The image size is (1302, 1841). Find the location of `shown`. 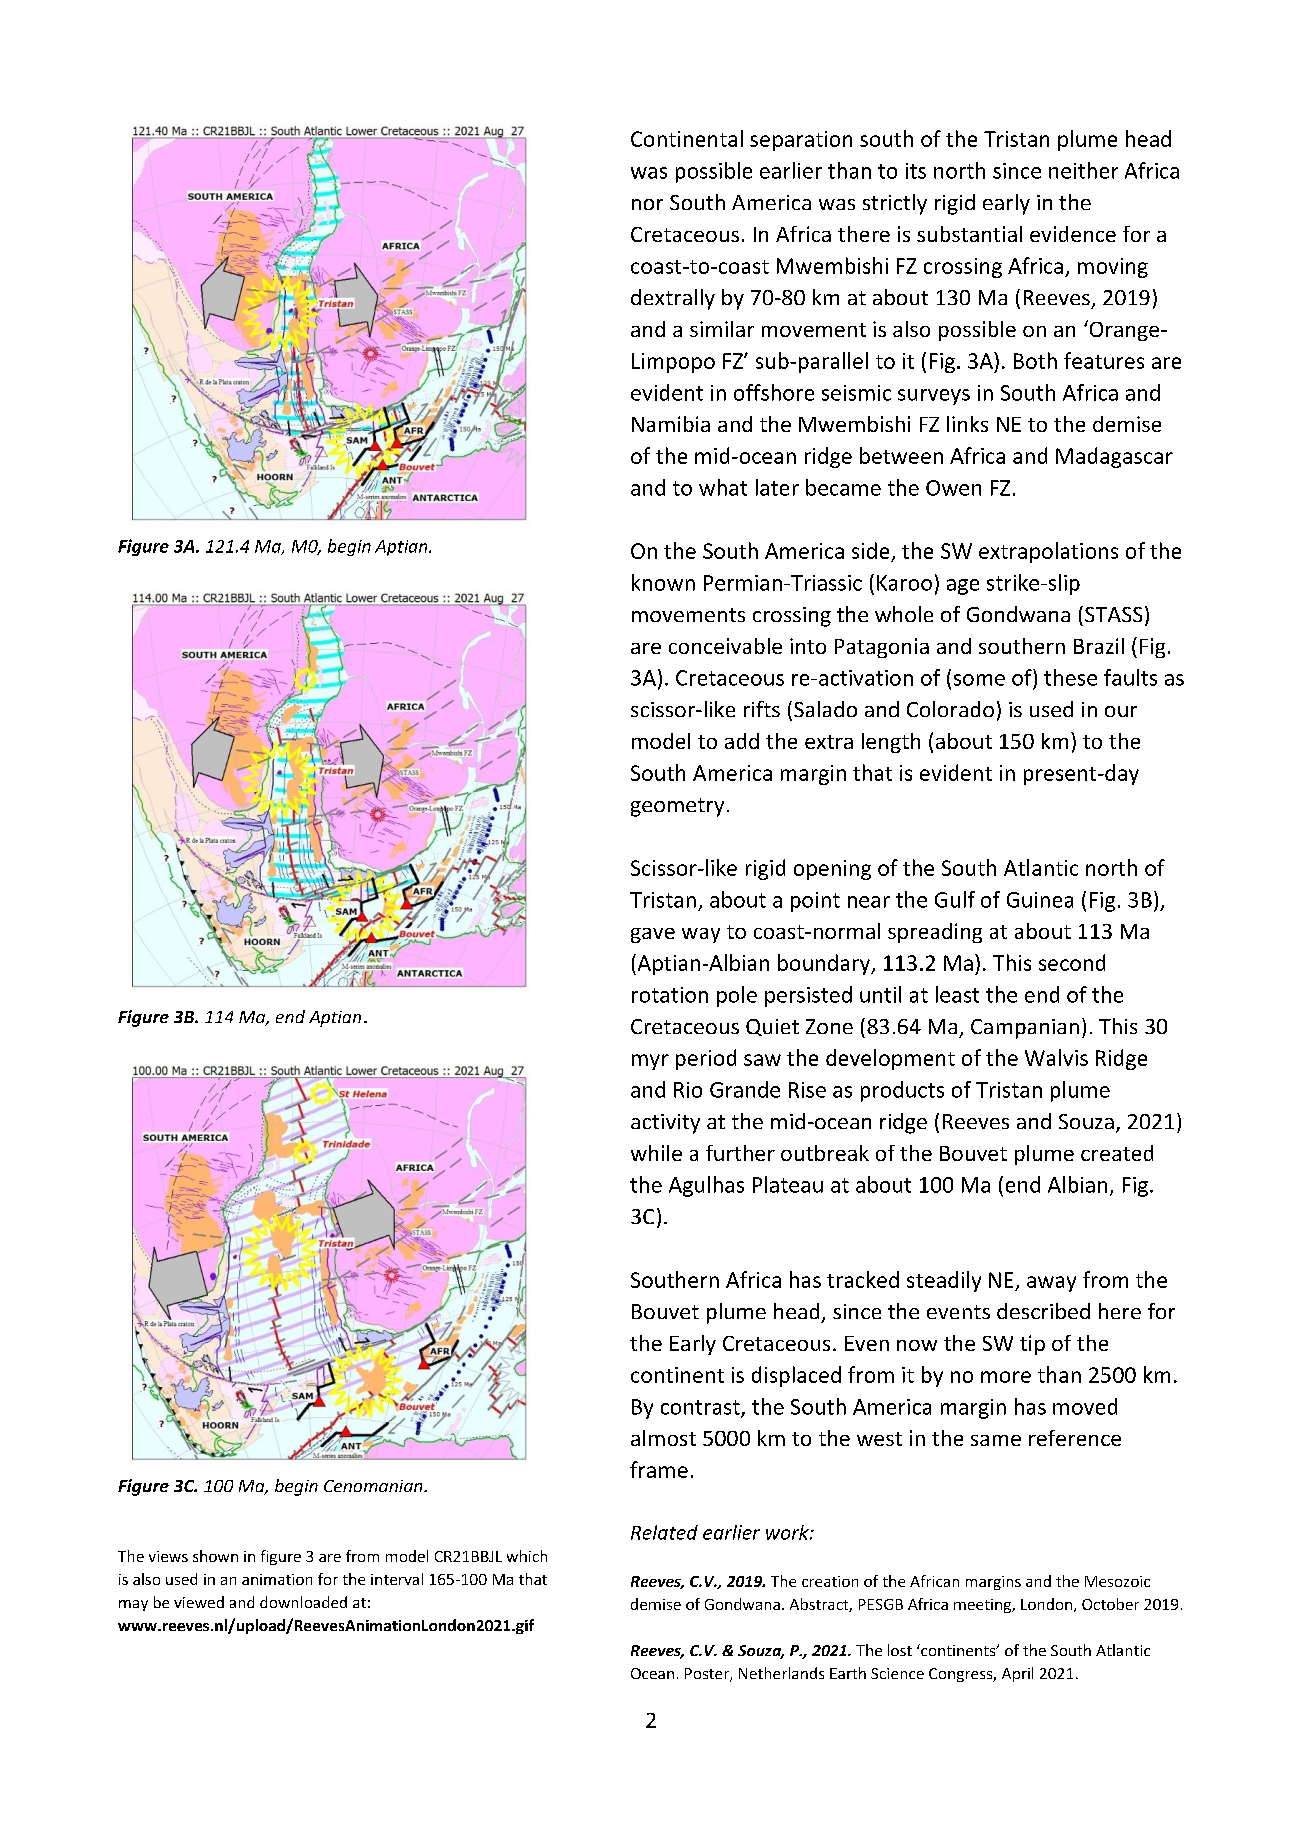

shown is located at coordinates (215, 1556).
